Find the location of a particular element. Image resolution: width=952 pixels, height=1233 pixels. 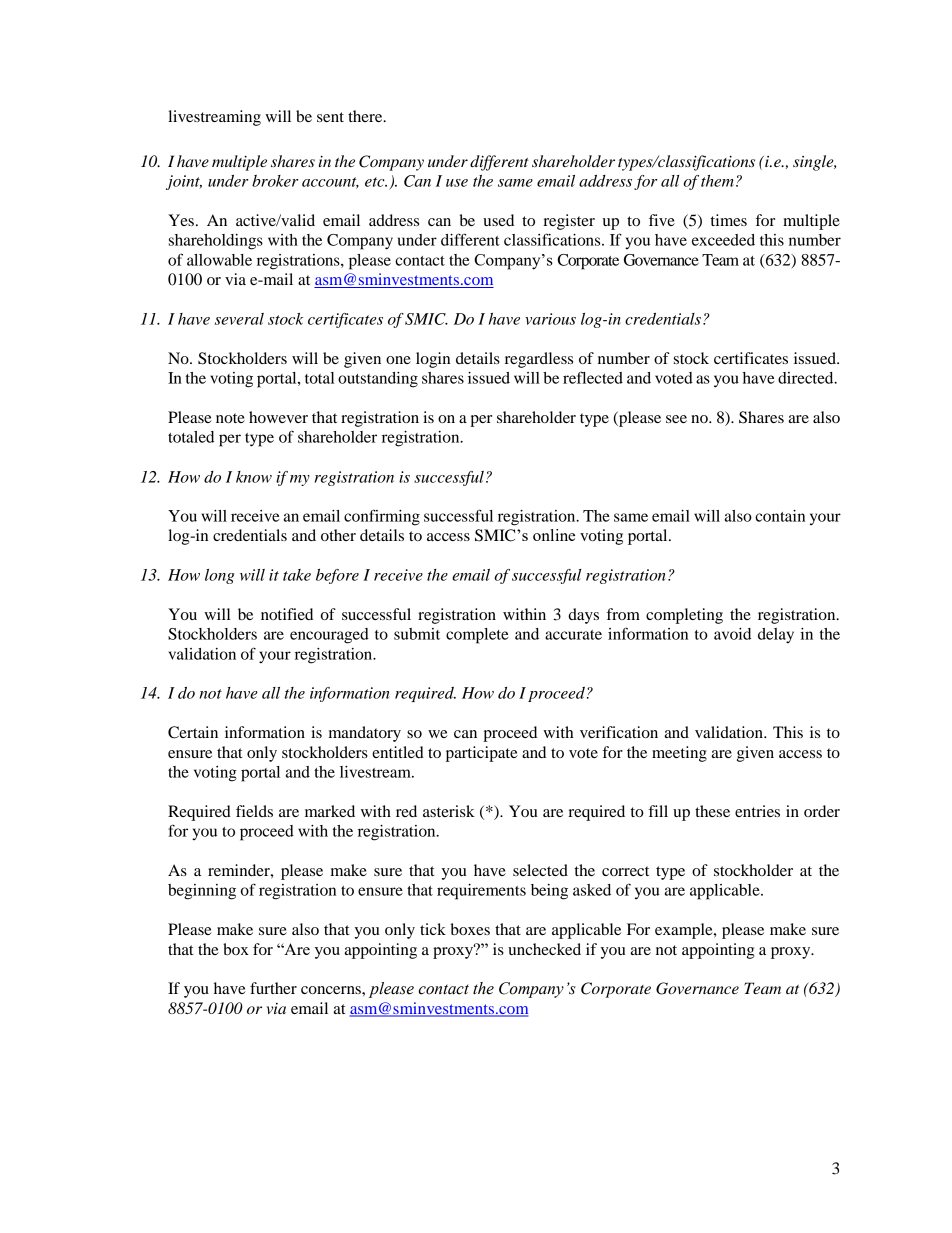

directed is located at coordinates (807, 378).
